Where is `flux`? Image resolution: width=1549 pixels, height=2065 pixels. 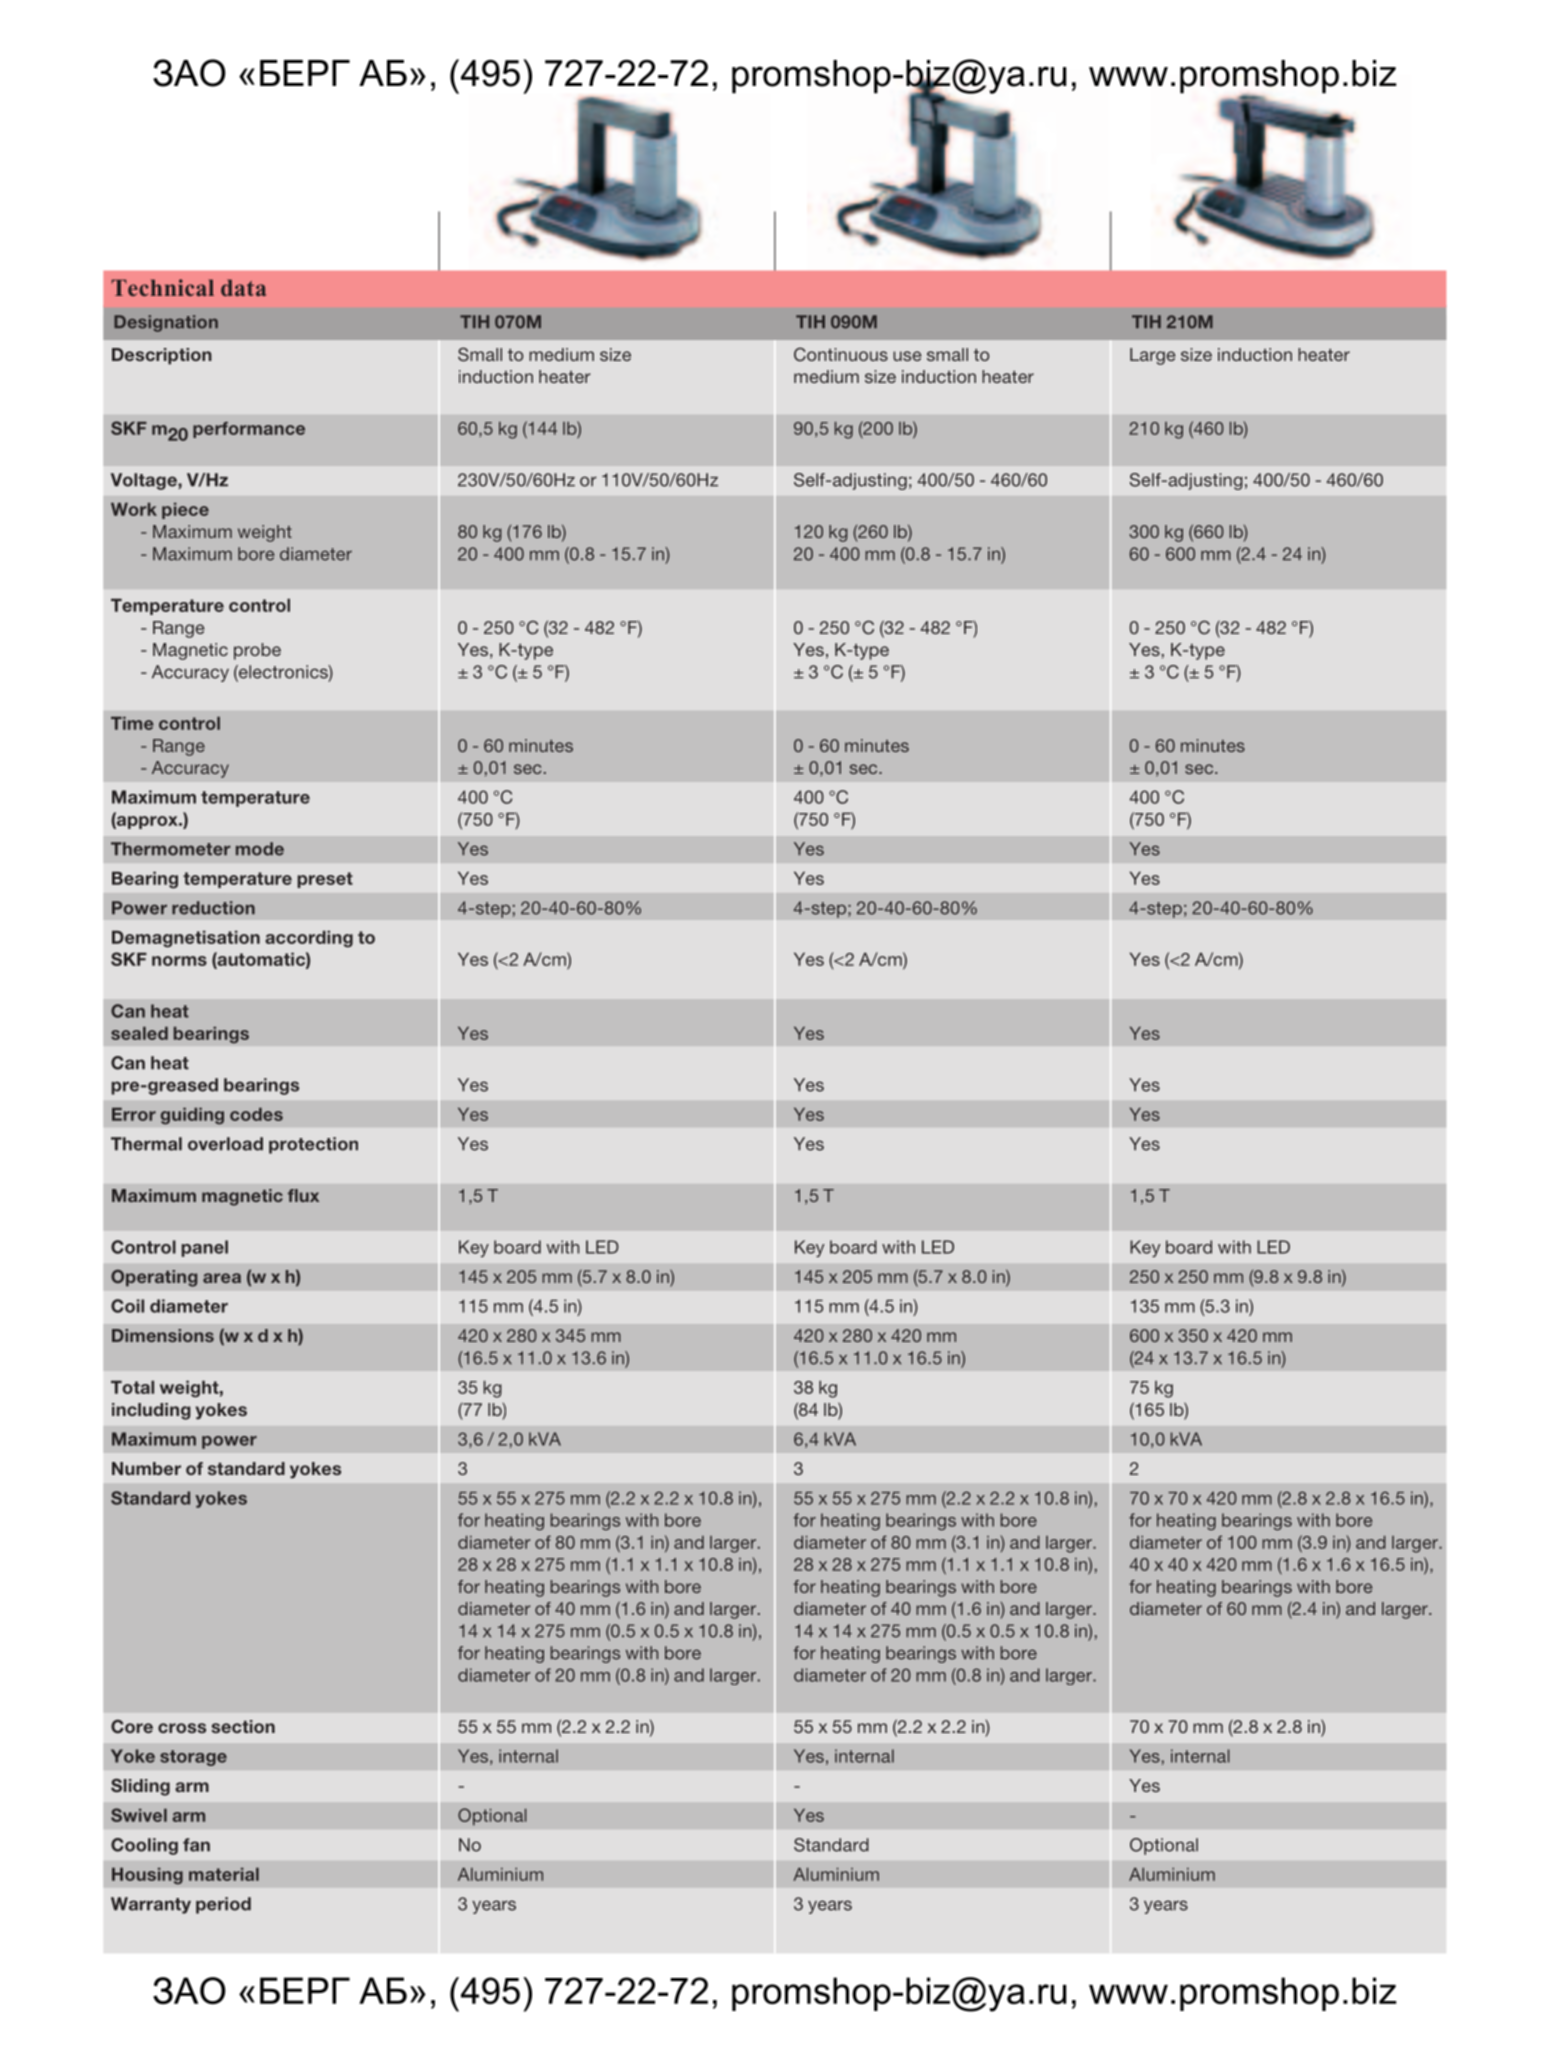 flux is located at coordinates (303, 1195).
